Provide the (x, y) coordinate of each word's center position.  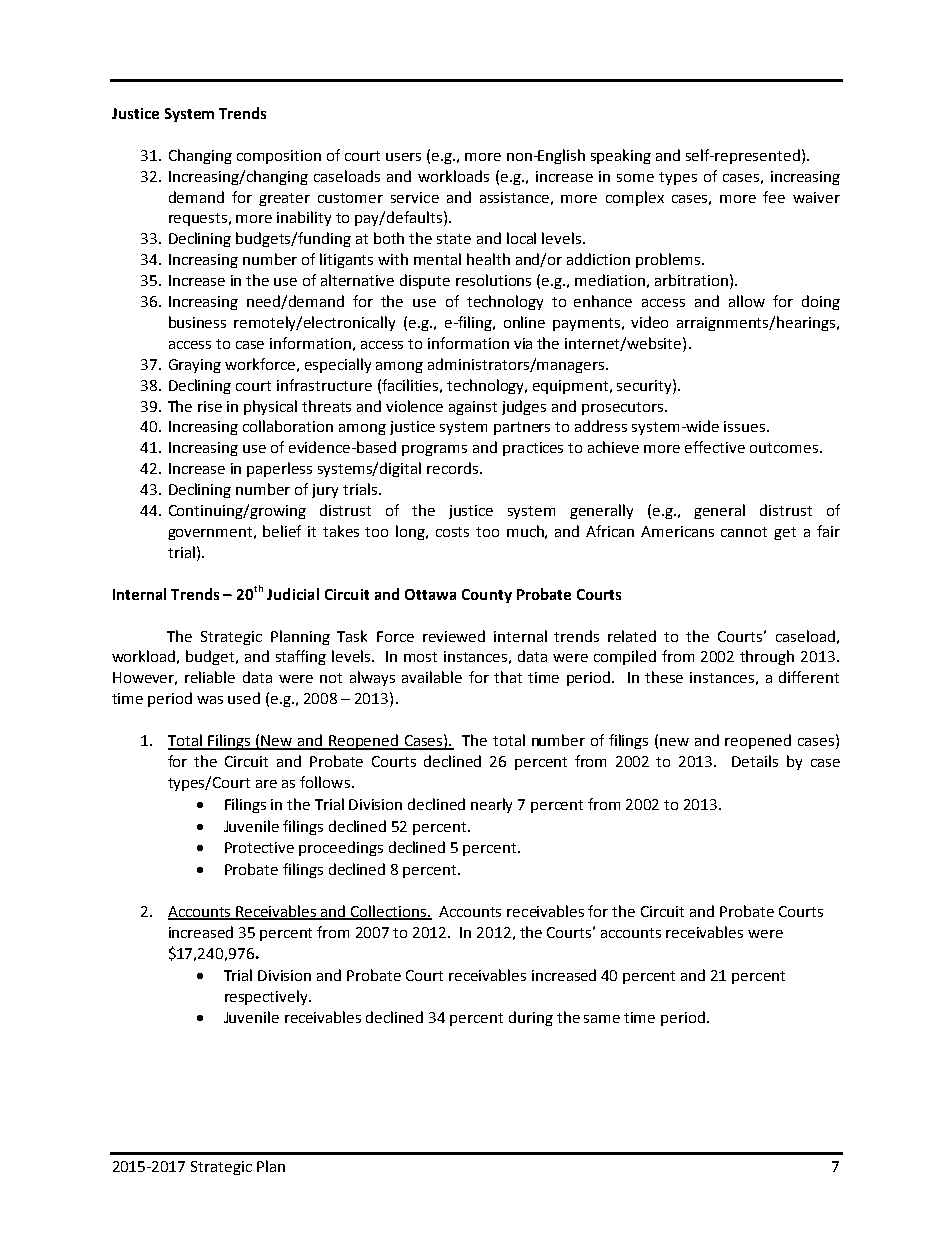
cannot (744, 532)
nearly (491, 805)
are (266, 784)
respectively (267, 997)
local (521, 238)
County (487, 596)
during (531, 1018)
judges (524, 407)
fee (774, 197)
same (602, 1019)
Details (755, 761)
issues (744, 426)
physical (270, 407)
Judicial (293, 594)
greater (284, 199)
